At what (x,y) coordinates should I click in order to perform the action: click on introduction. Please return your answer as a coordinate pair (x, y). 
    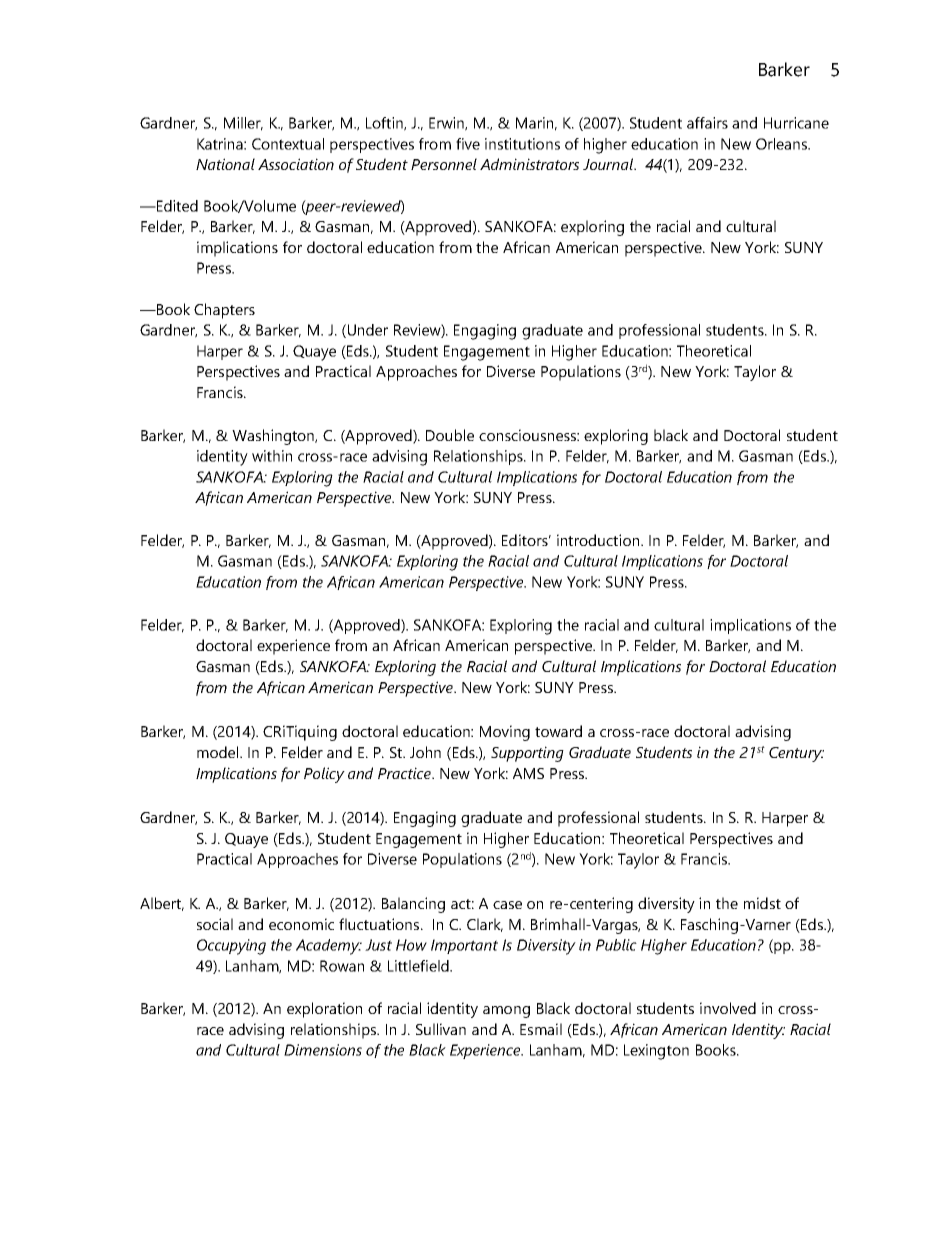
    Looking at the image, I should click on (599, 540).
